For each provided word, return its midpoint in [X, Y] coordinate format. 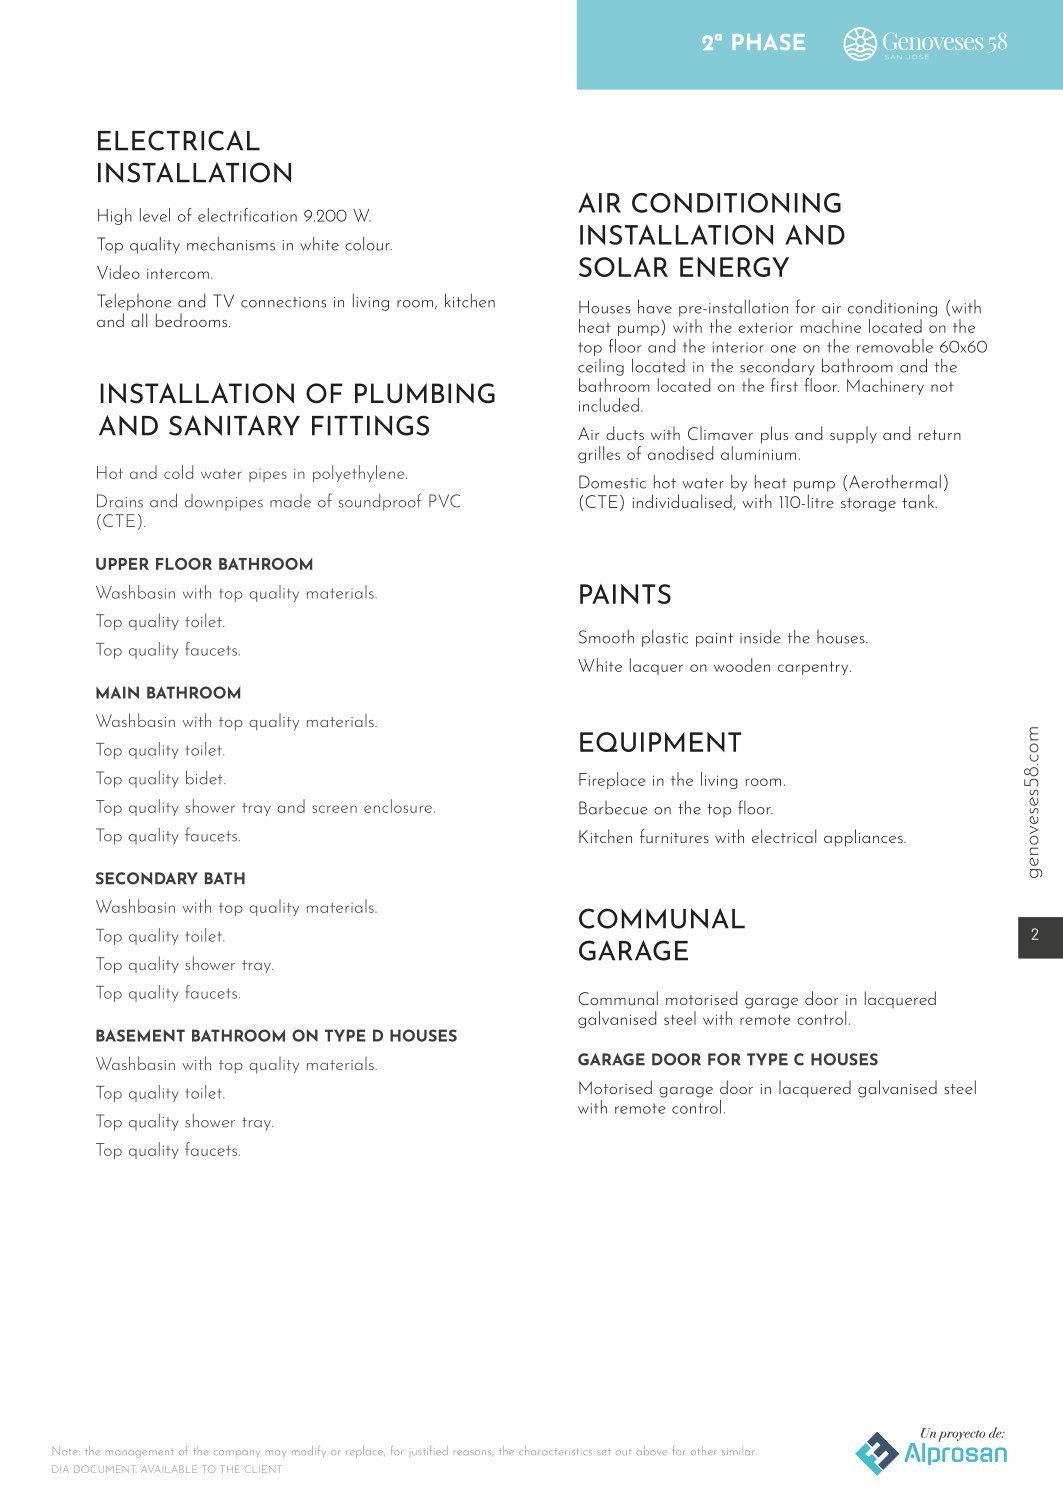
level [155, 215]
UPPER [122, 564]
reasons [473, 1453]
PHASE [769, 42]
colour [368, 243]
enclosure [398, 806]
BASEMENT [140, 1035]
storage [868, 505]
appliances [864, 838]
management [140, 1453]
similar [738, 1451]
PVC [444, 501]
